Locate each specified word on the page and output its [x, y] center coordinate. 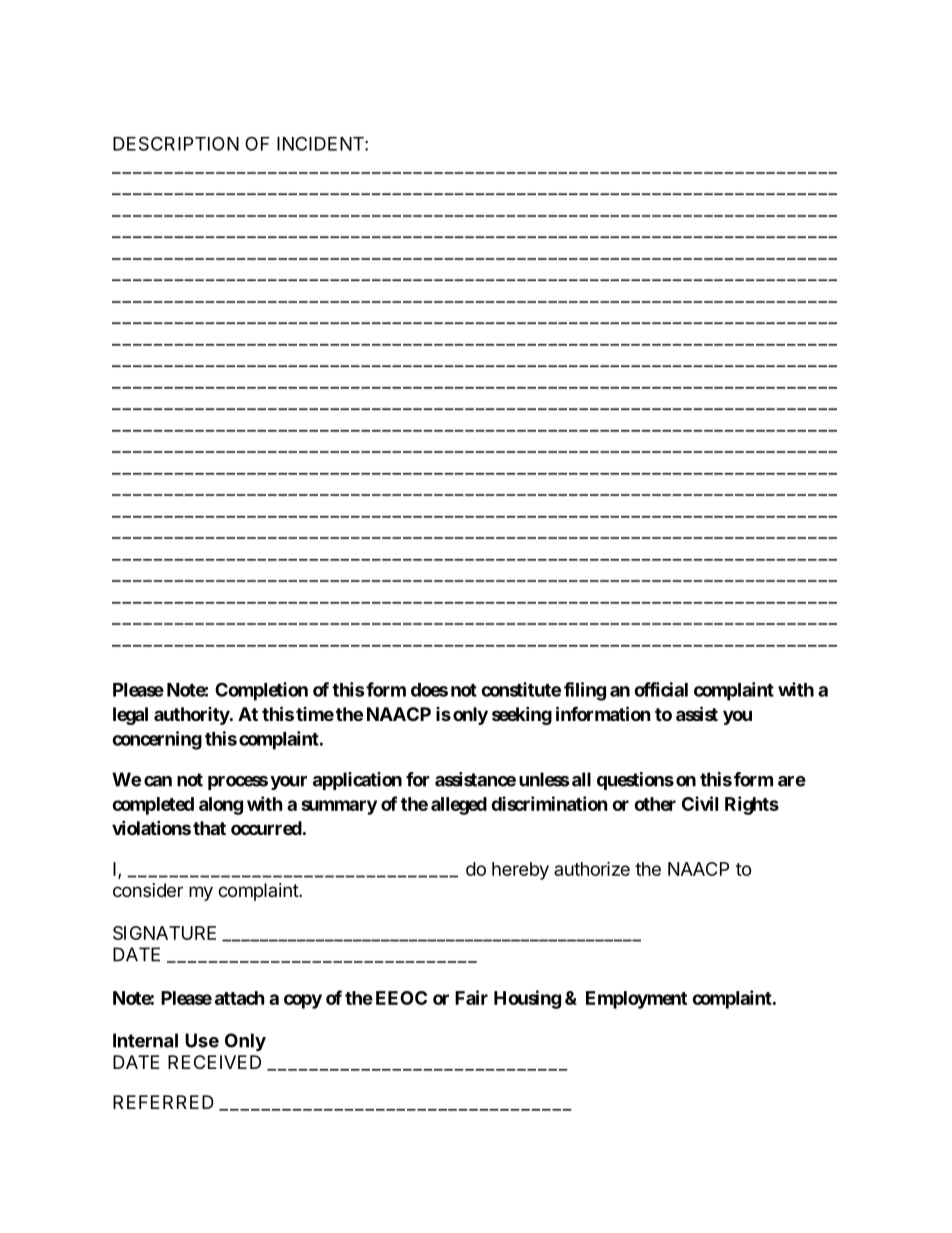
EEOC [401, 998]
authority [192, 716]
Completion [261, 691]
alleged [459, 806]
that [209, 828]
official [661, 689]
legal [130, 716]
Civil [700, 803]
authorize [592, 868]
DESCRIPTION [176, 143]
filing [585, 691]
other [655, 804]
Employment [636, 1000]
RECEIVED [214, 1062]
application [357, 781]
